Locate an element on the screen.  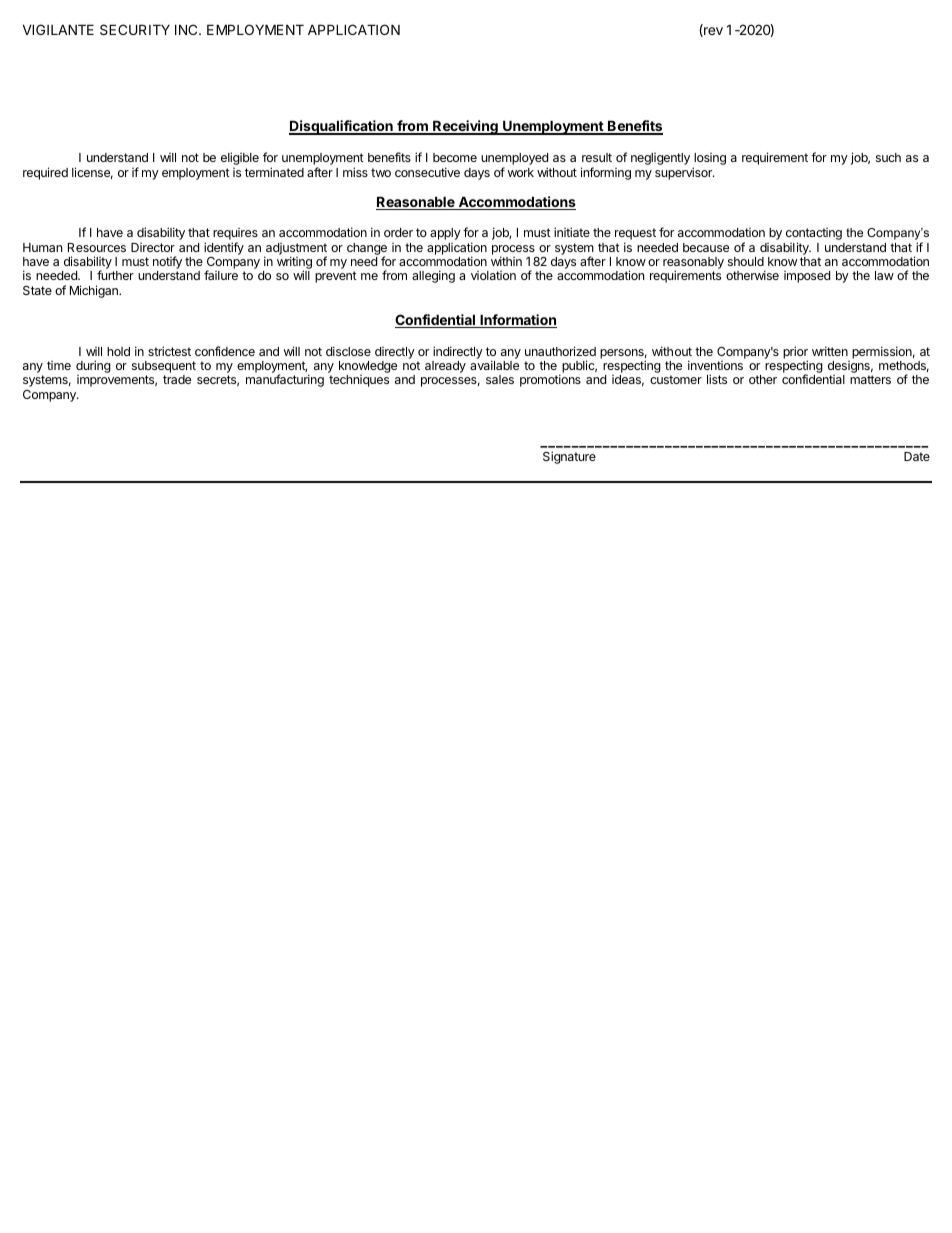
such is located at coordinates (888, 157).
